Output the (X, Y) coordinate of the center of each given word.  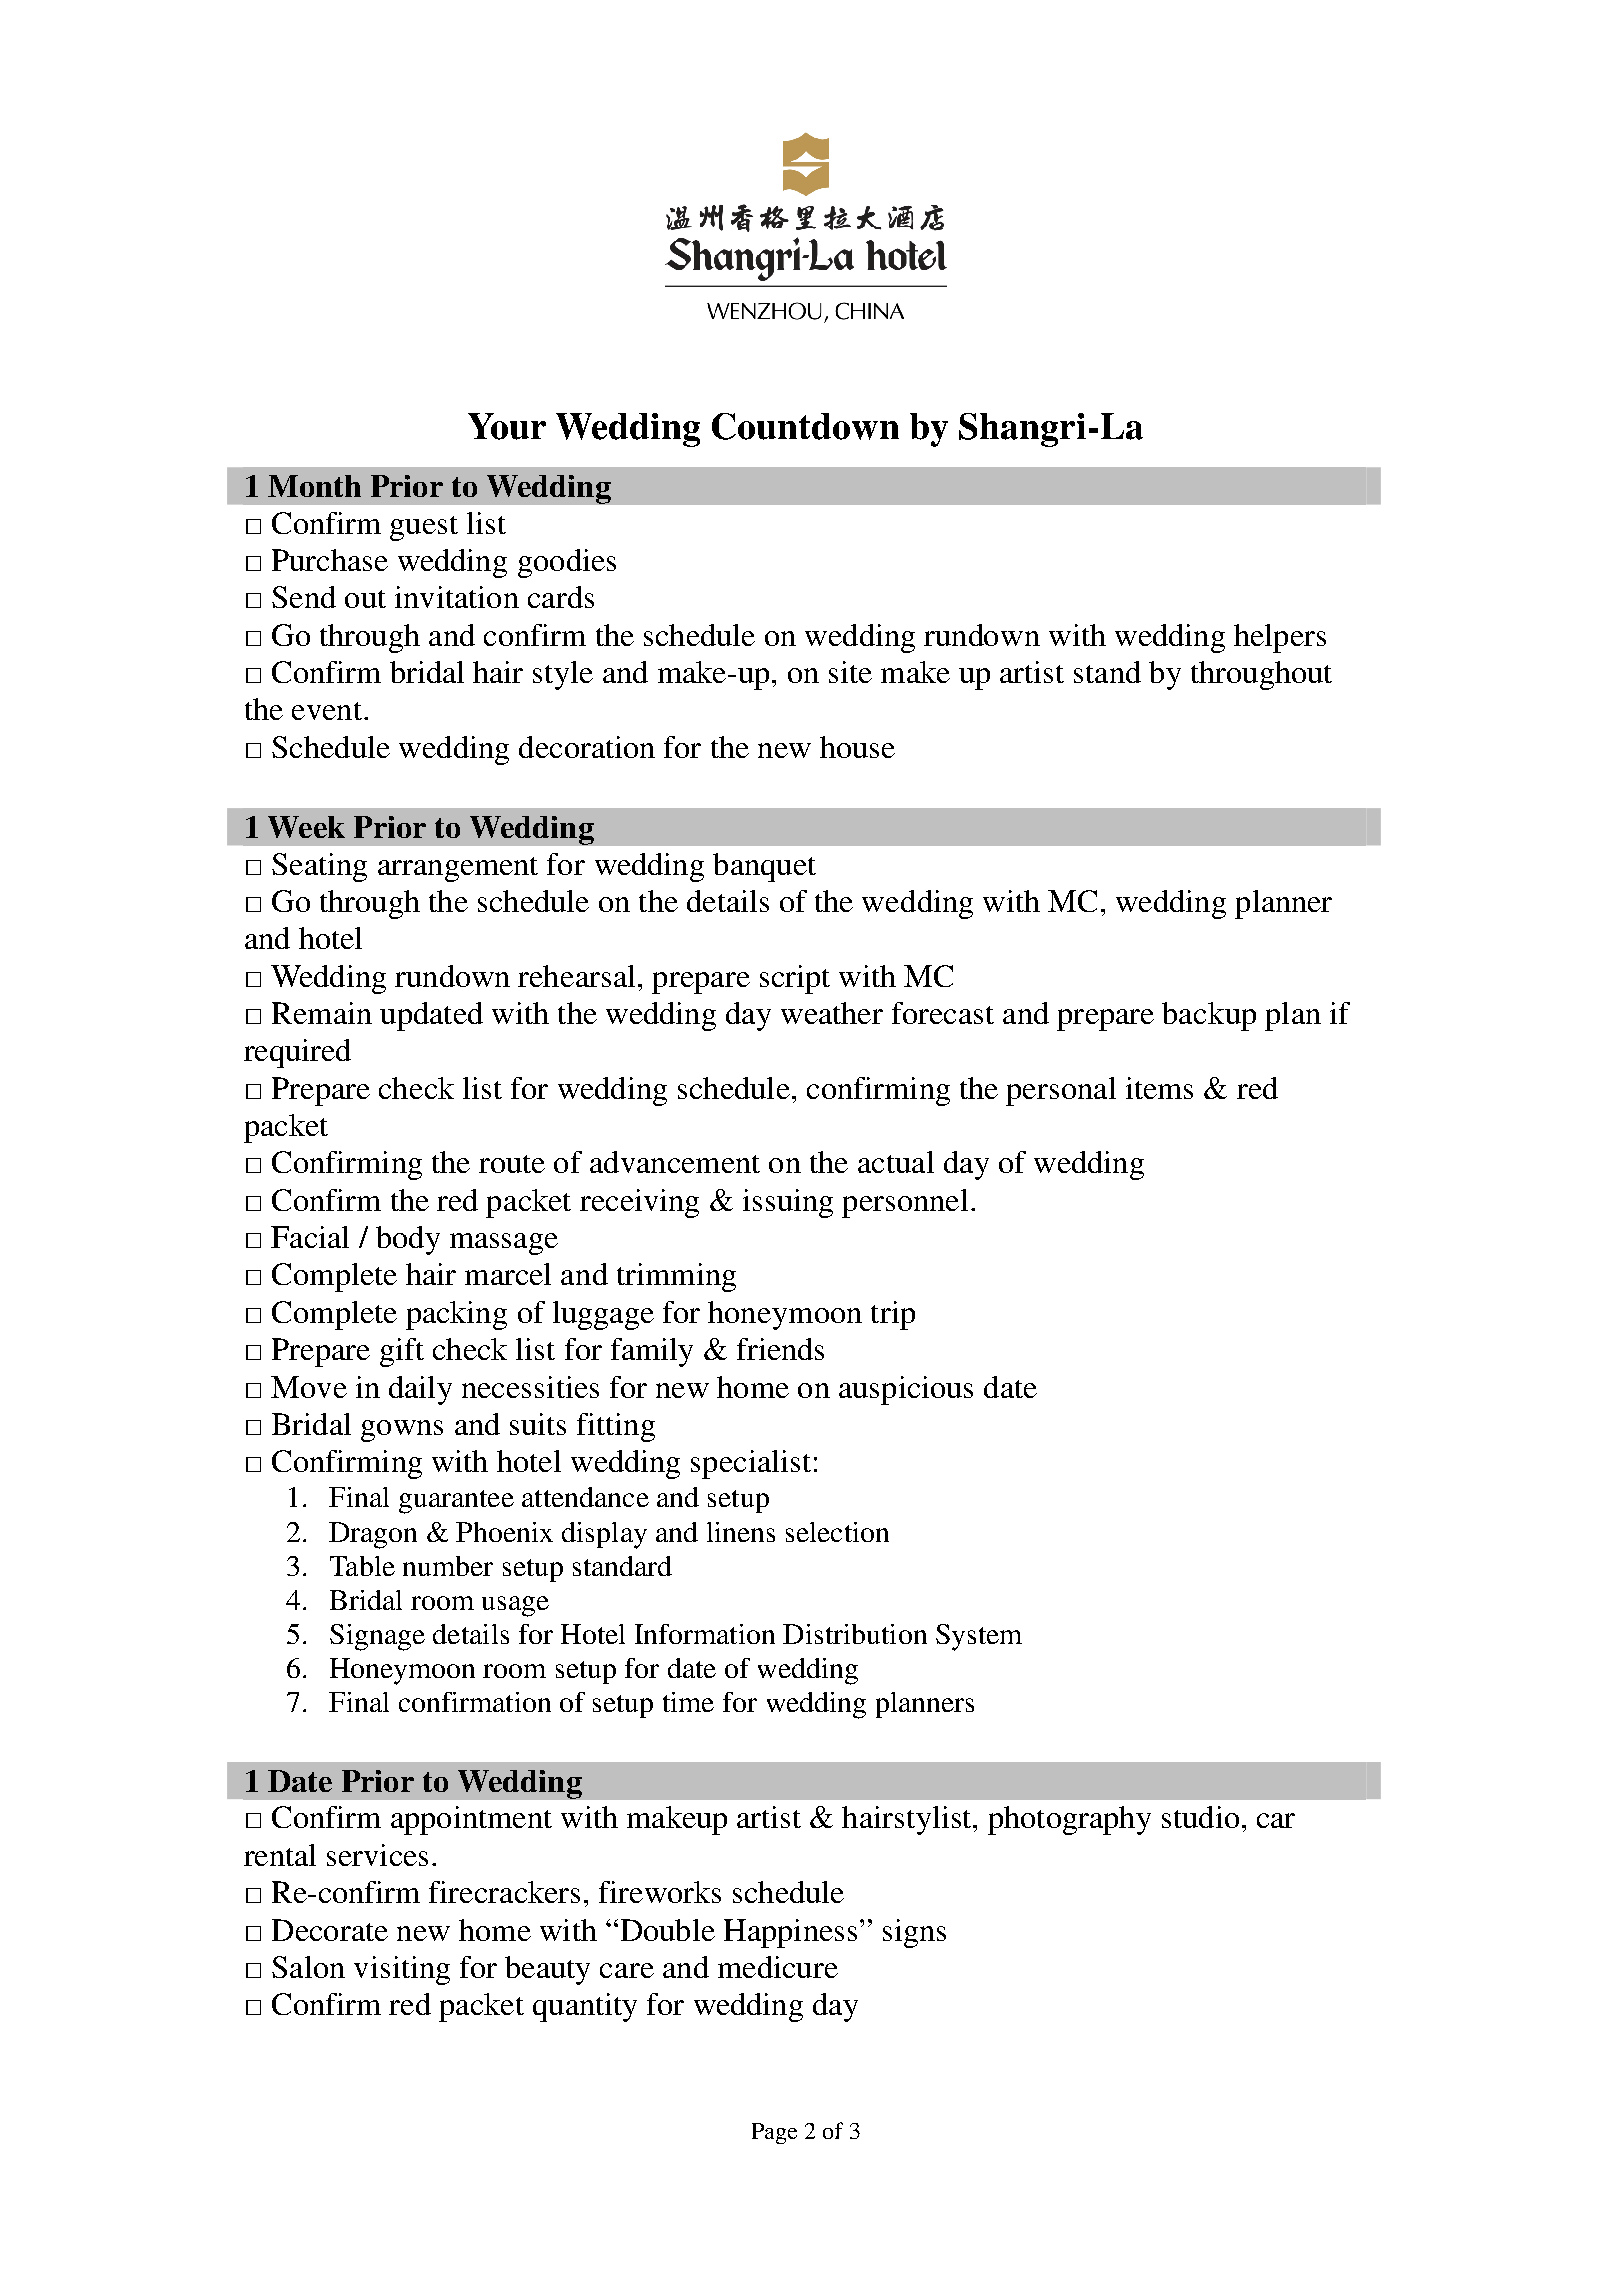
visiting (402, 1970)
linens (741, 1532)
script (795, 979)
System (979, 1637)
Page (774, 2133)
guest (424, 528)
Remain (322, 1013)
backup (1209, 1016)
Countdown (805, 426)
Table (362, 1566)
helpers (1280, 638)
